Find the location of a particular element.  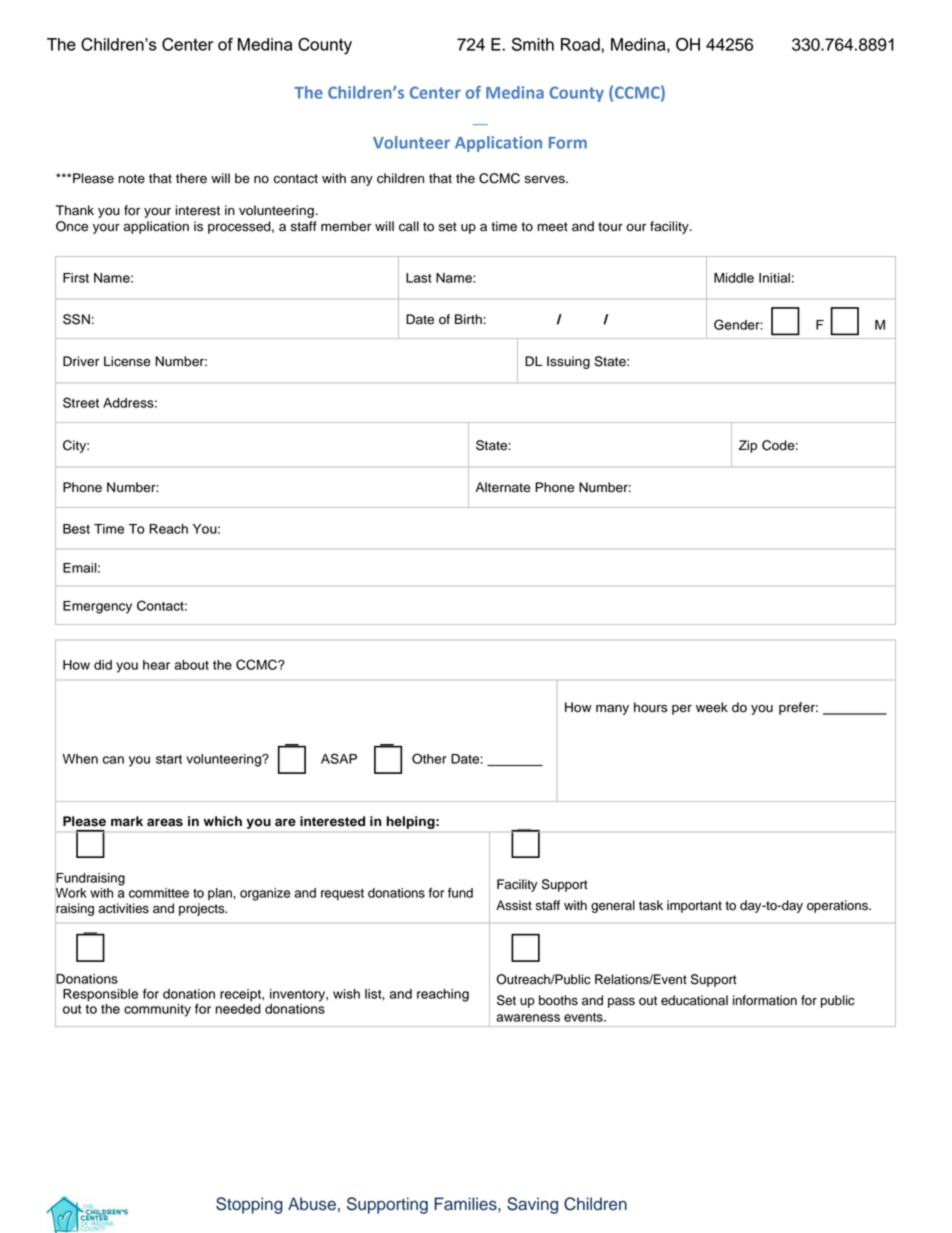

Birth is located at coordinates (469, 319).
